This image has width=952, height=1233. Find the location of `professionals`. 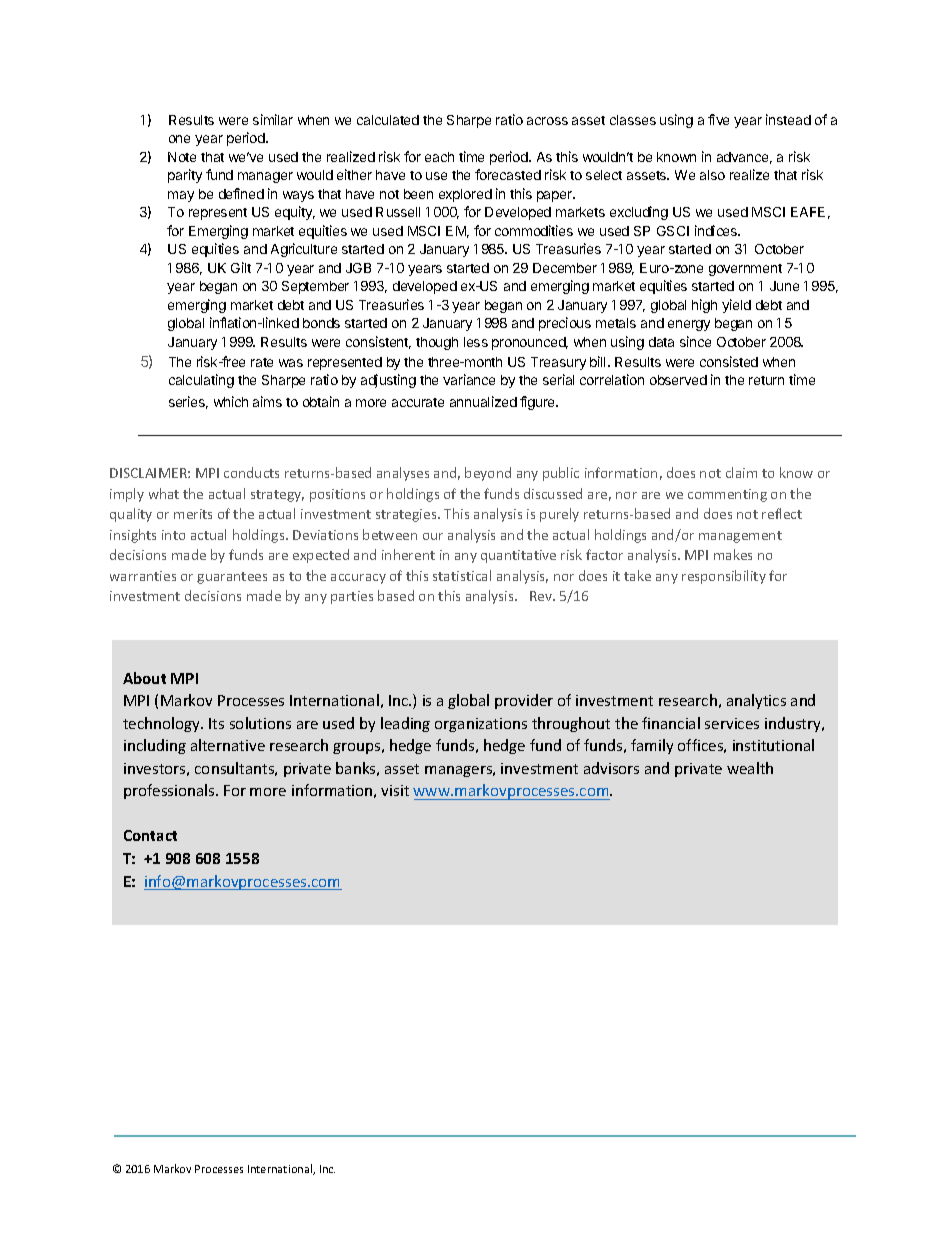

professionals is located at coordinates (170, 791).
